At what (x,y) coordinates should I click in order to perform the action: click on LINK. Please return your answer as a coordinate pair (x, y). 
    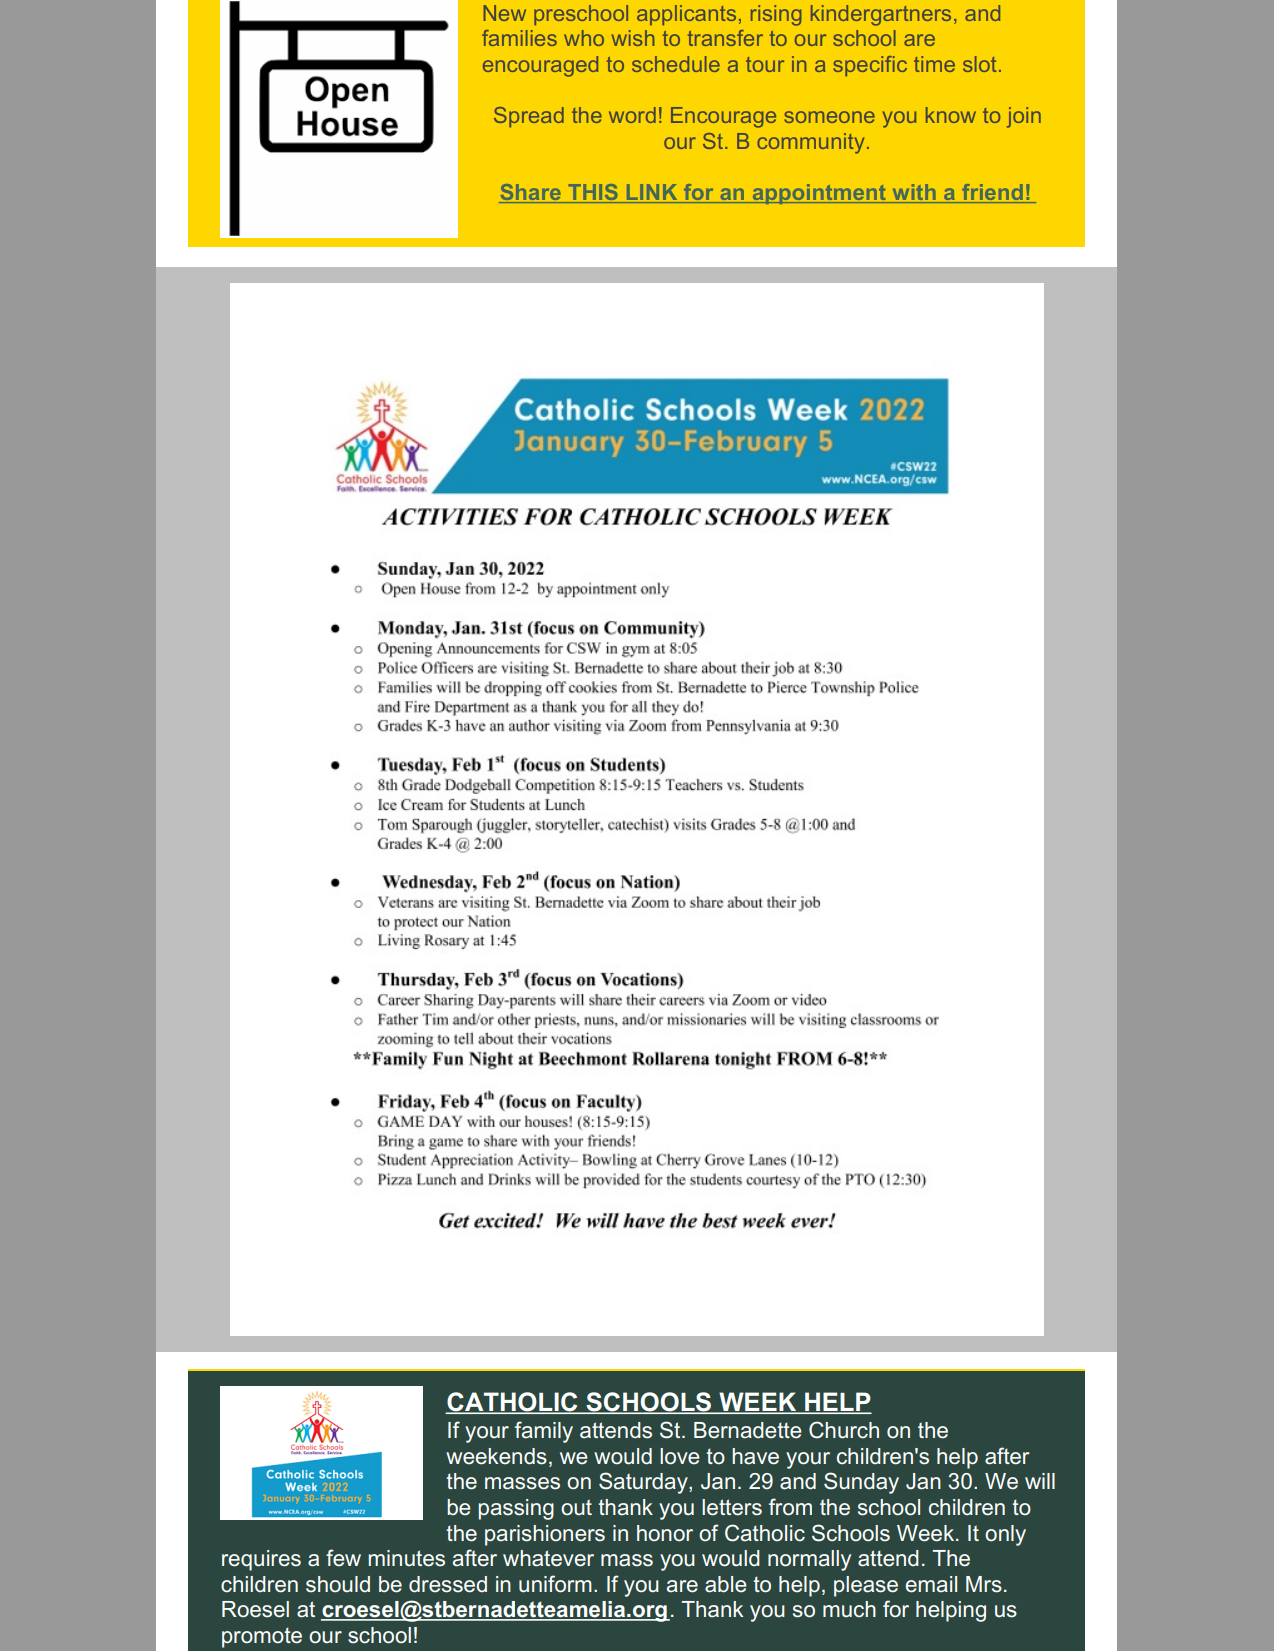
    Looking at the image, I should click on (652, 193).
